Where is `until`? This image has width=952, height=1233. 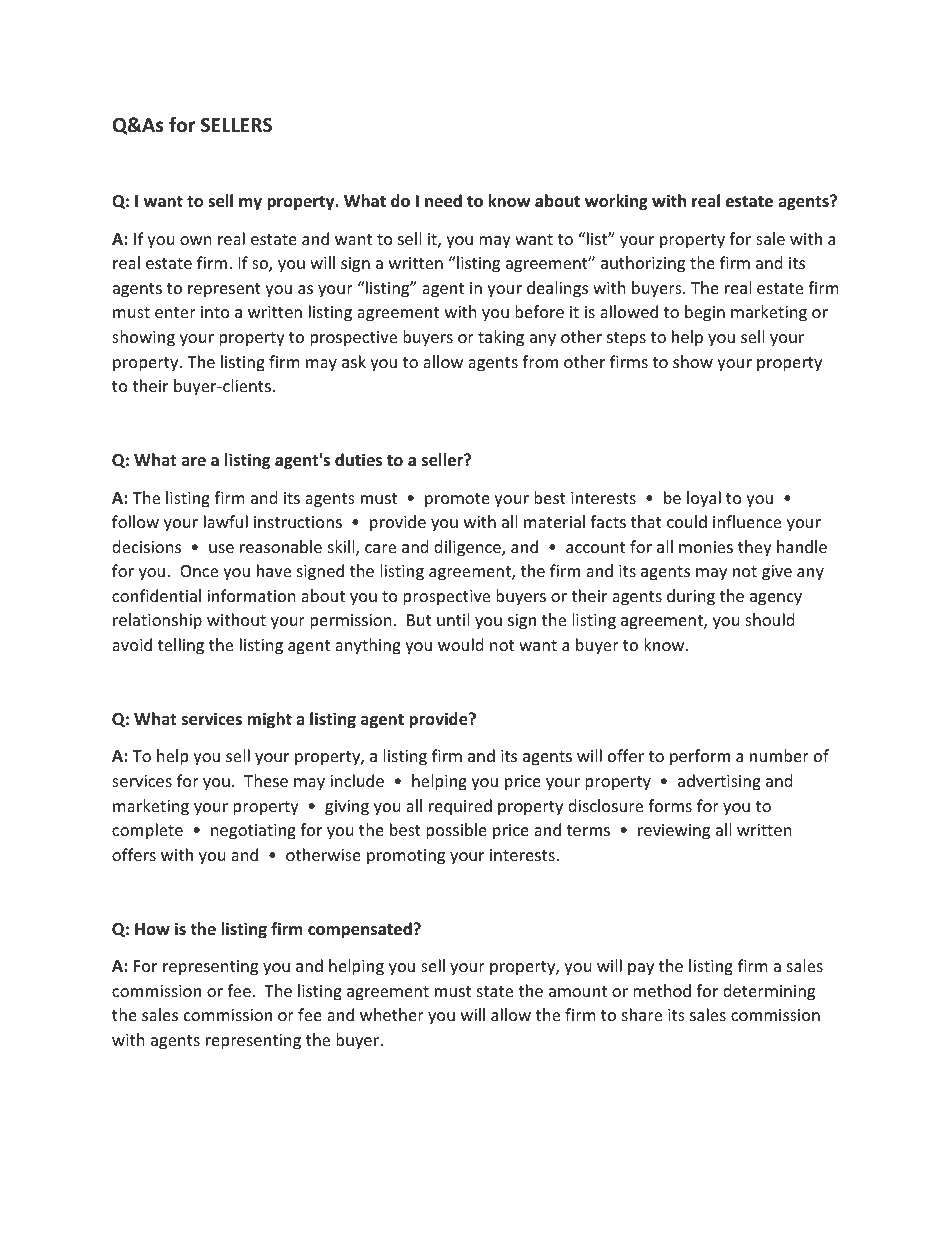
until is located at coordinates (453, 619).
